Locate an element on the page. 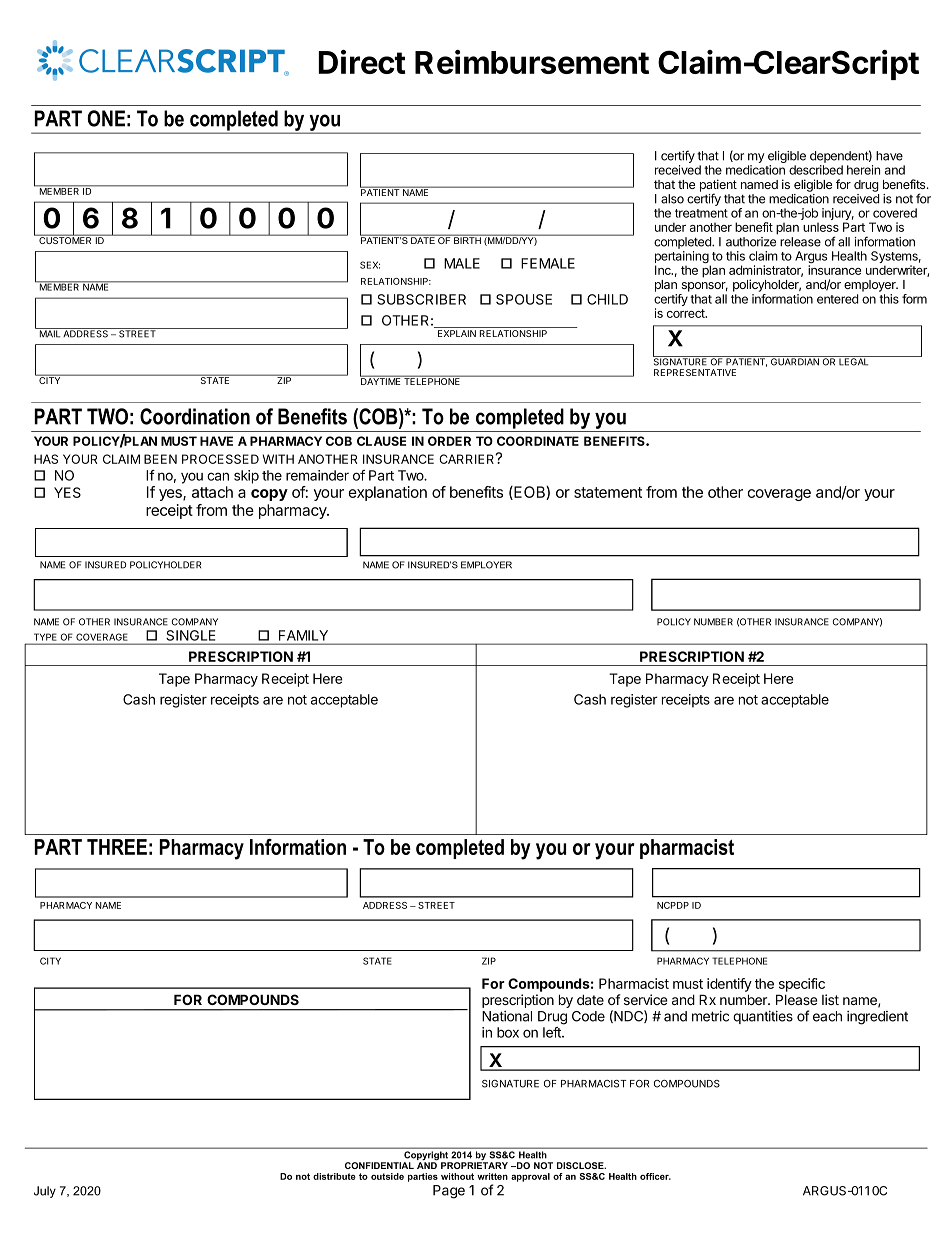 This document has height=1233, width=952. PROPRIETARY is located at coordinates (474, 1165).
